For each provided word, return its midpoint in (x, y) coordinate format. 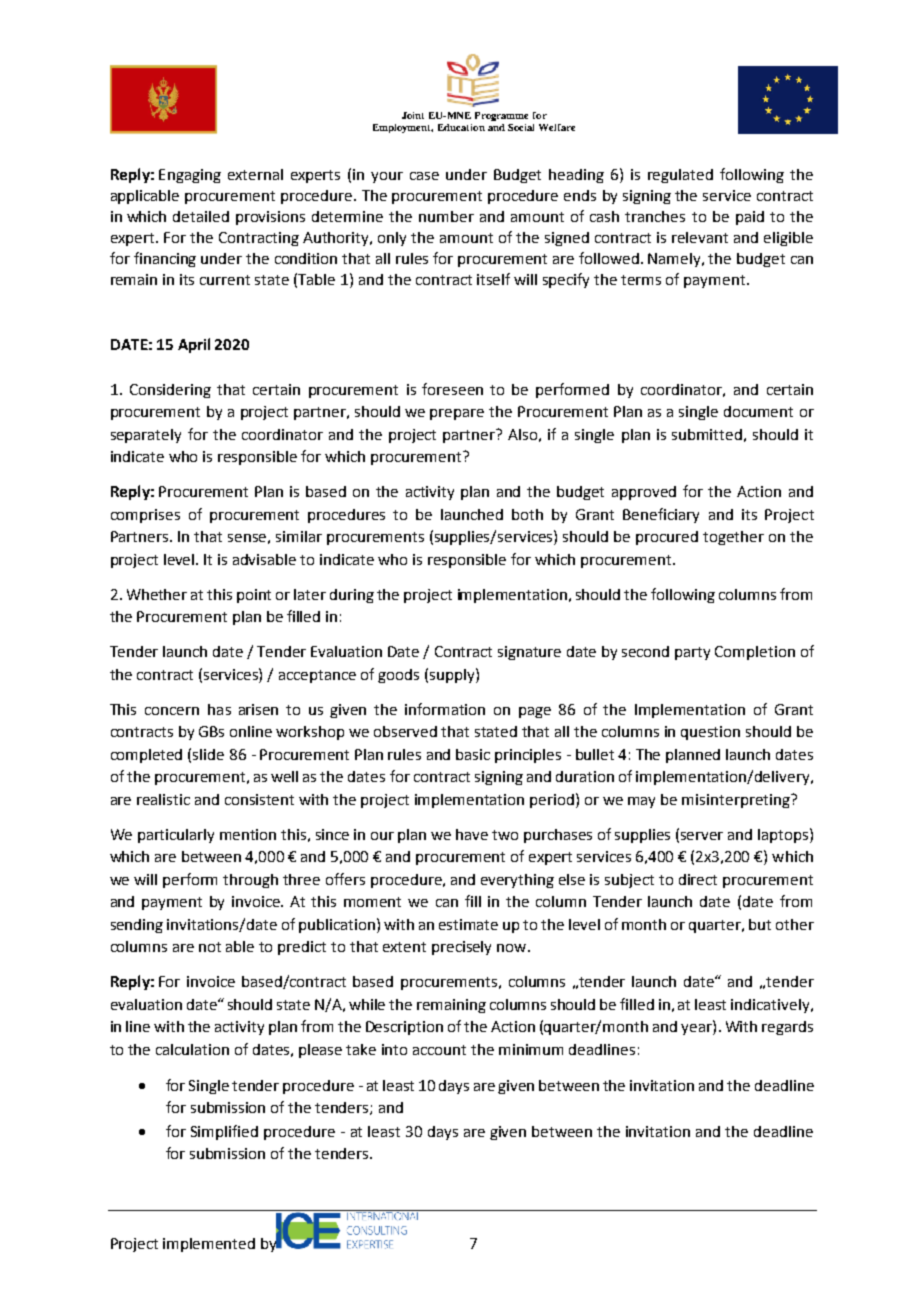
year (697, 1029)
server (702, 836)
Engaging (190, 176)
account (439, 1050)
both (527, 514)
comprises (145, 516)
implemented (209, 1245)
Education (461, 127)
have (472, 834)
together (733, 538)
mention (248, 834)
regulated (680, 176)
